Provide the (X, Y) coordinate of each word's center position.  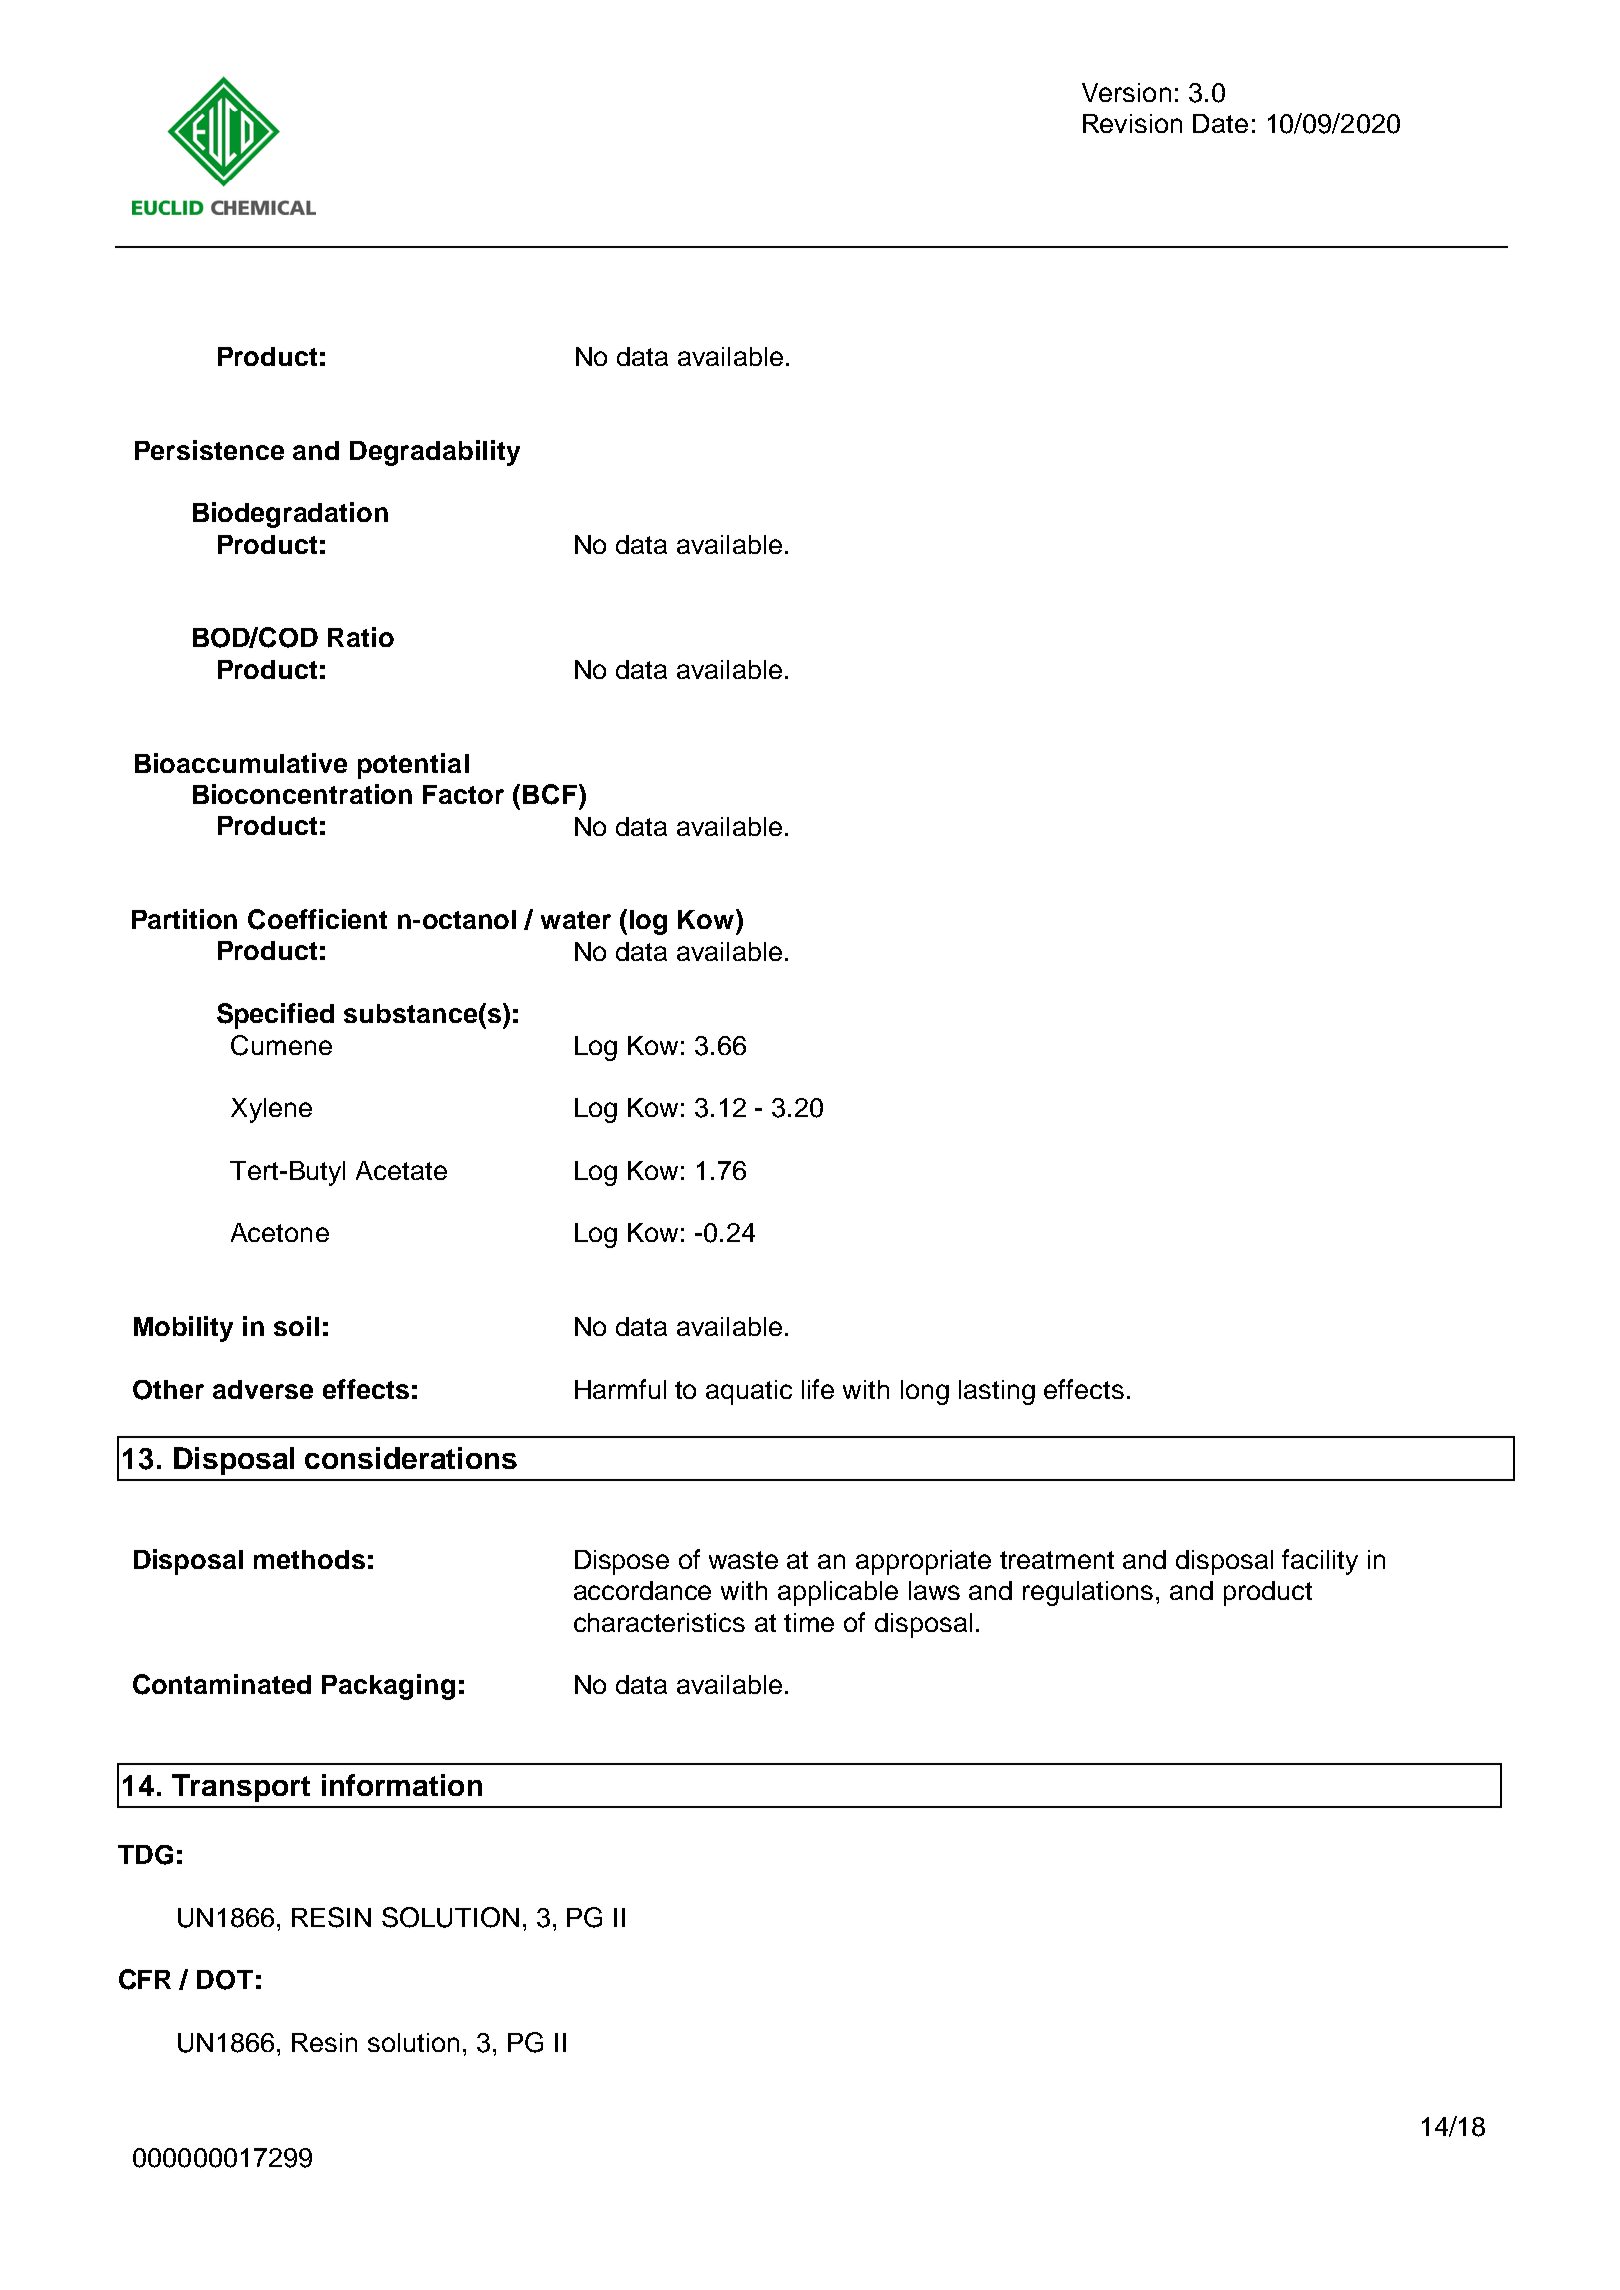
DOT (225, 1980)
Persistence (209, 450)
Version (1126, 92)
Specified (275, 1016)
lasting (997, 1392)
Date (1220, 123)
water (576, 920)
